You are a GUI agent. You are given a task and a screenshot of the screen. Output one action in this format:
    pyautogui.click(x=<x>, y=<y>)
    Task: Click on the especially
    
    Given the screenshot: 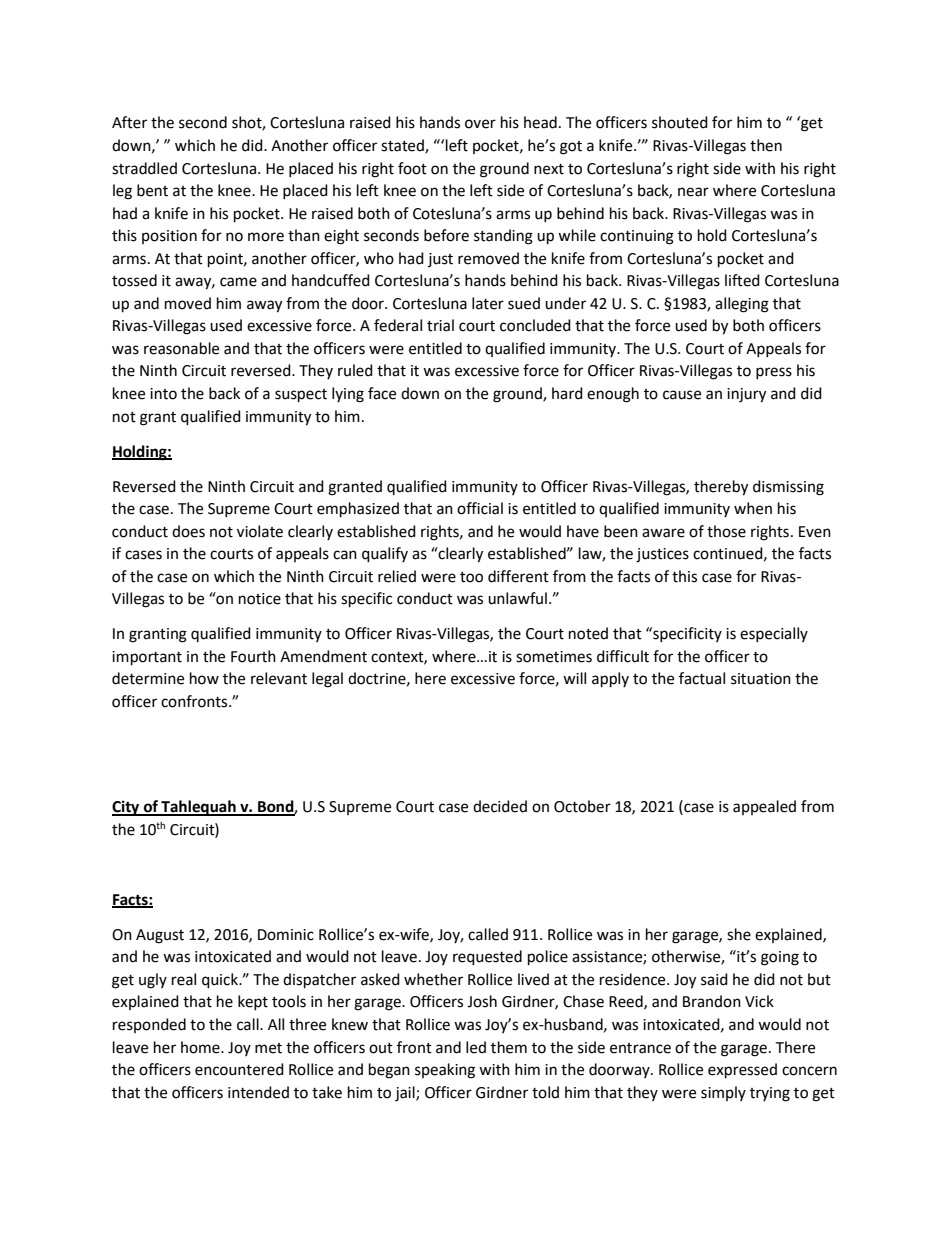 What is the action you would take?
    pyautogui.click(x=774, y=634)
